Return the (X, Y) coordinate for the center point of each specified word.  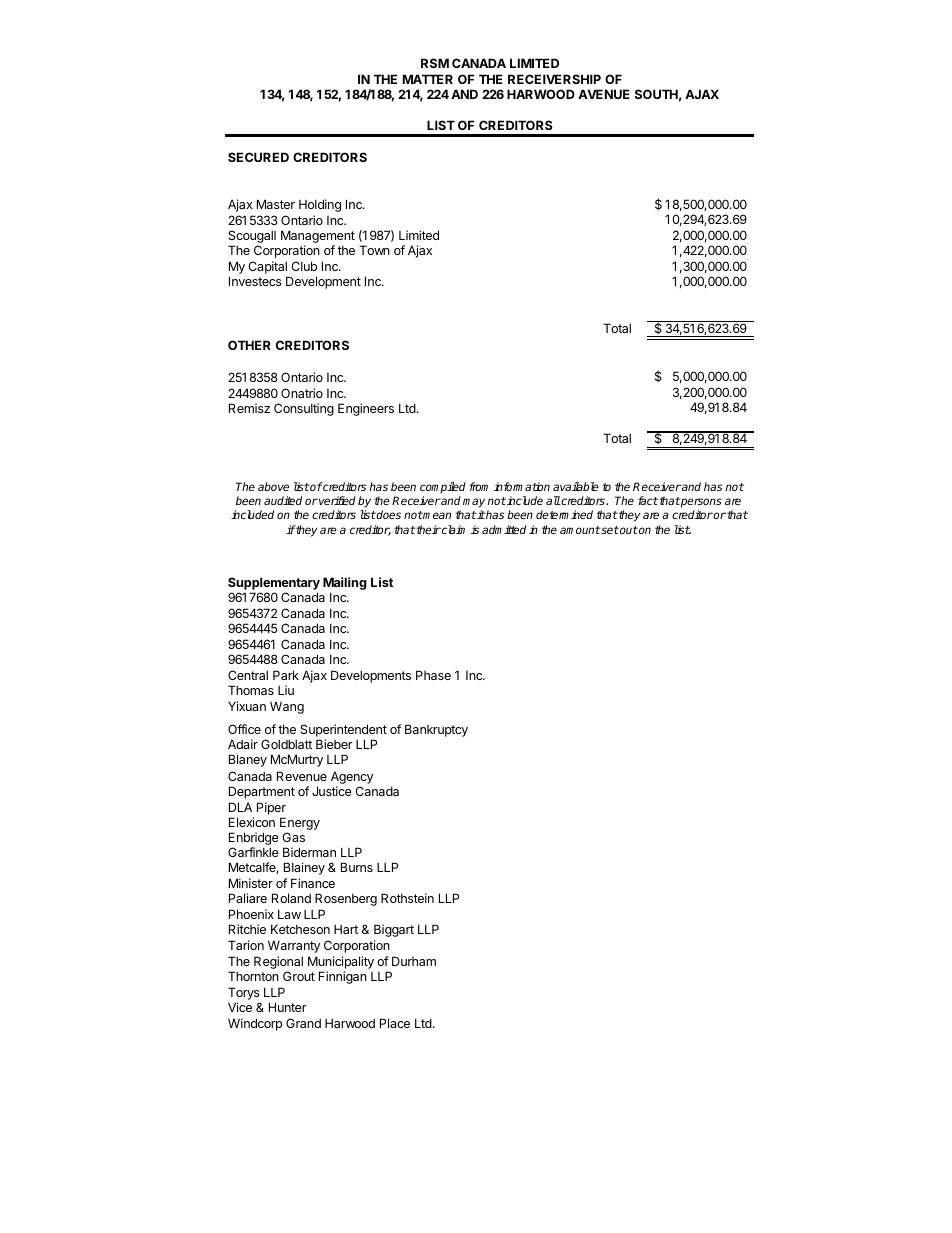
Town (374, 250)
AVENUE (604, 94)
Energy (300, 825)
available (576, 486)
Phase (433, 675)
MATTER (428, 79)
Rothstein (407, 898)
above (273, 486)
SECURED (258, 157)
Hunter (288, 1007)
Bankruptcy (436, 730)
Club (304, 266)
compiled (443, 488)
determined (564, 514)
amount (580, 530)
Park (286, 675)
